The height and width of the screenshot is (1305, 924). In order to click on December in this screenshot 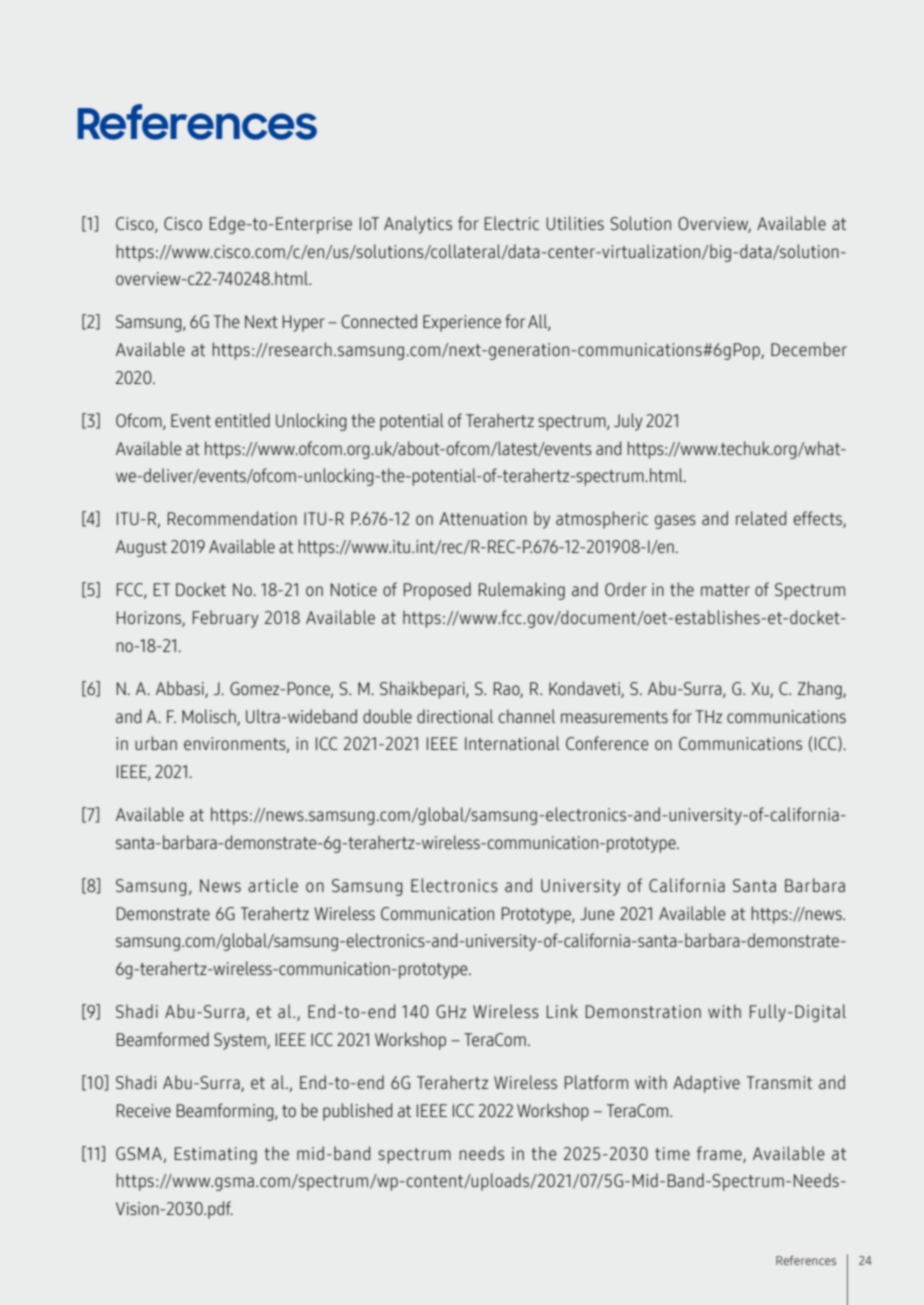, I will do `click(809, 349)`.
